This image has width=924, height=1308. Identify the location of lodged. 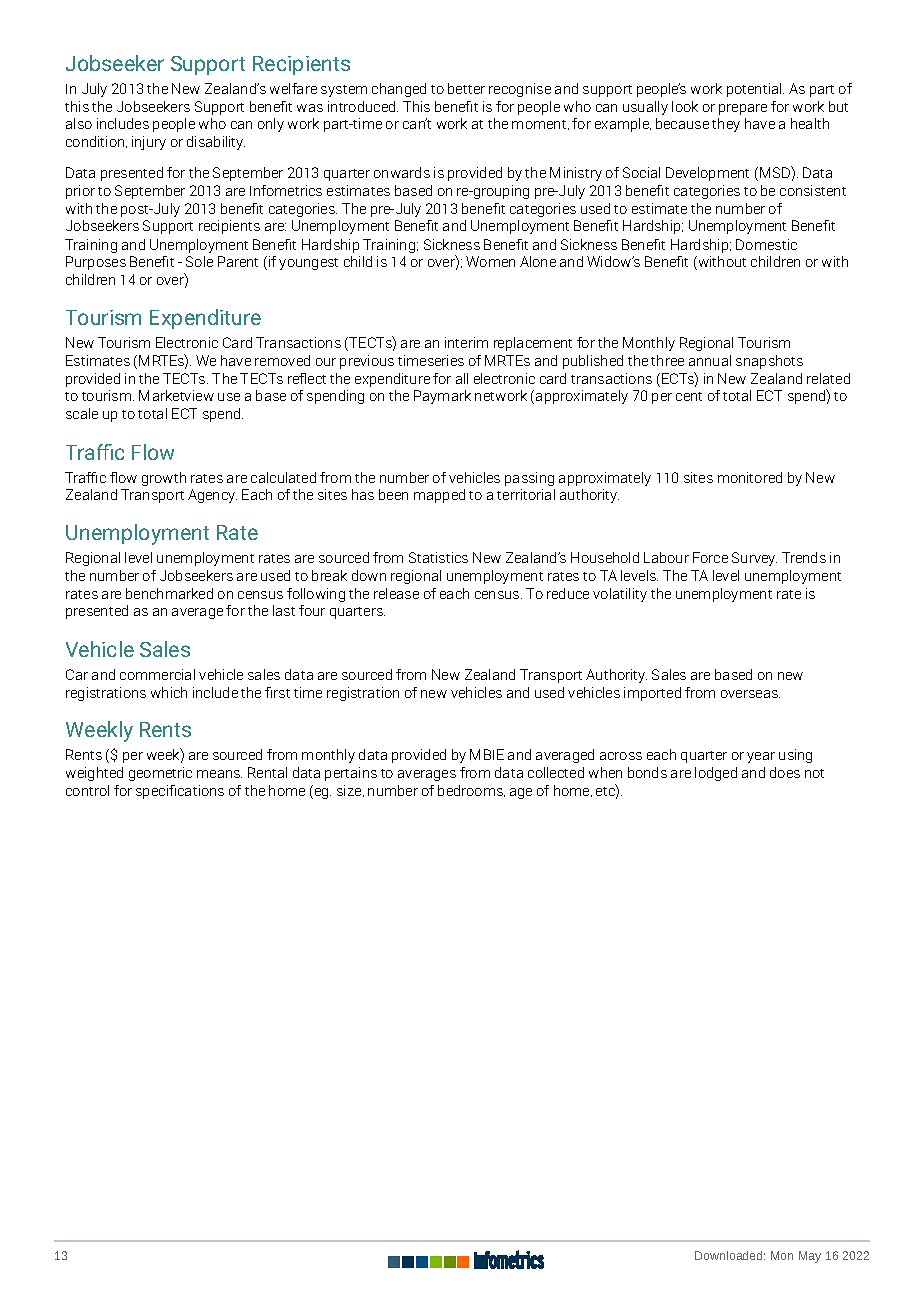
(716, 774).
